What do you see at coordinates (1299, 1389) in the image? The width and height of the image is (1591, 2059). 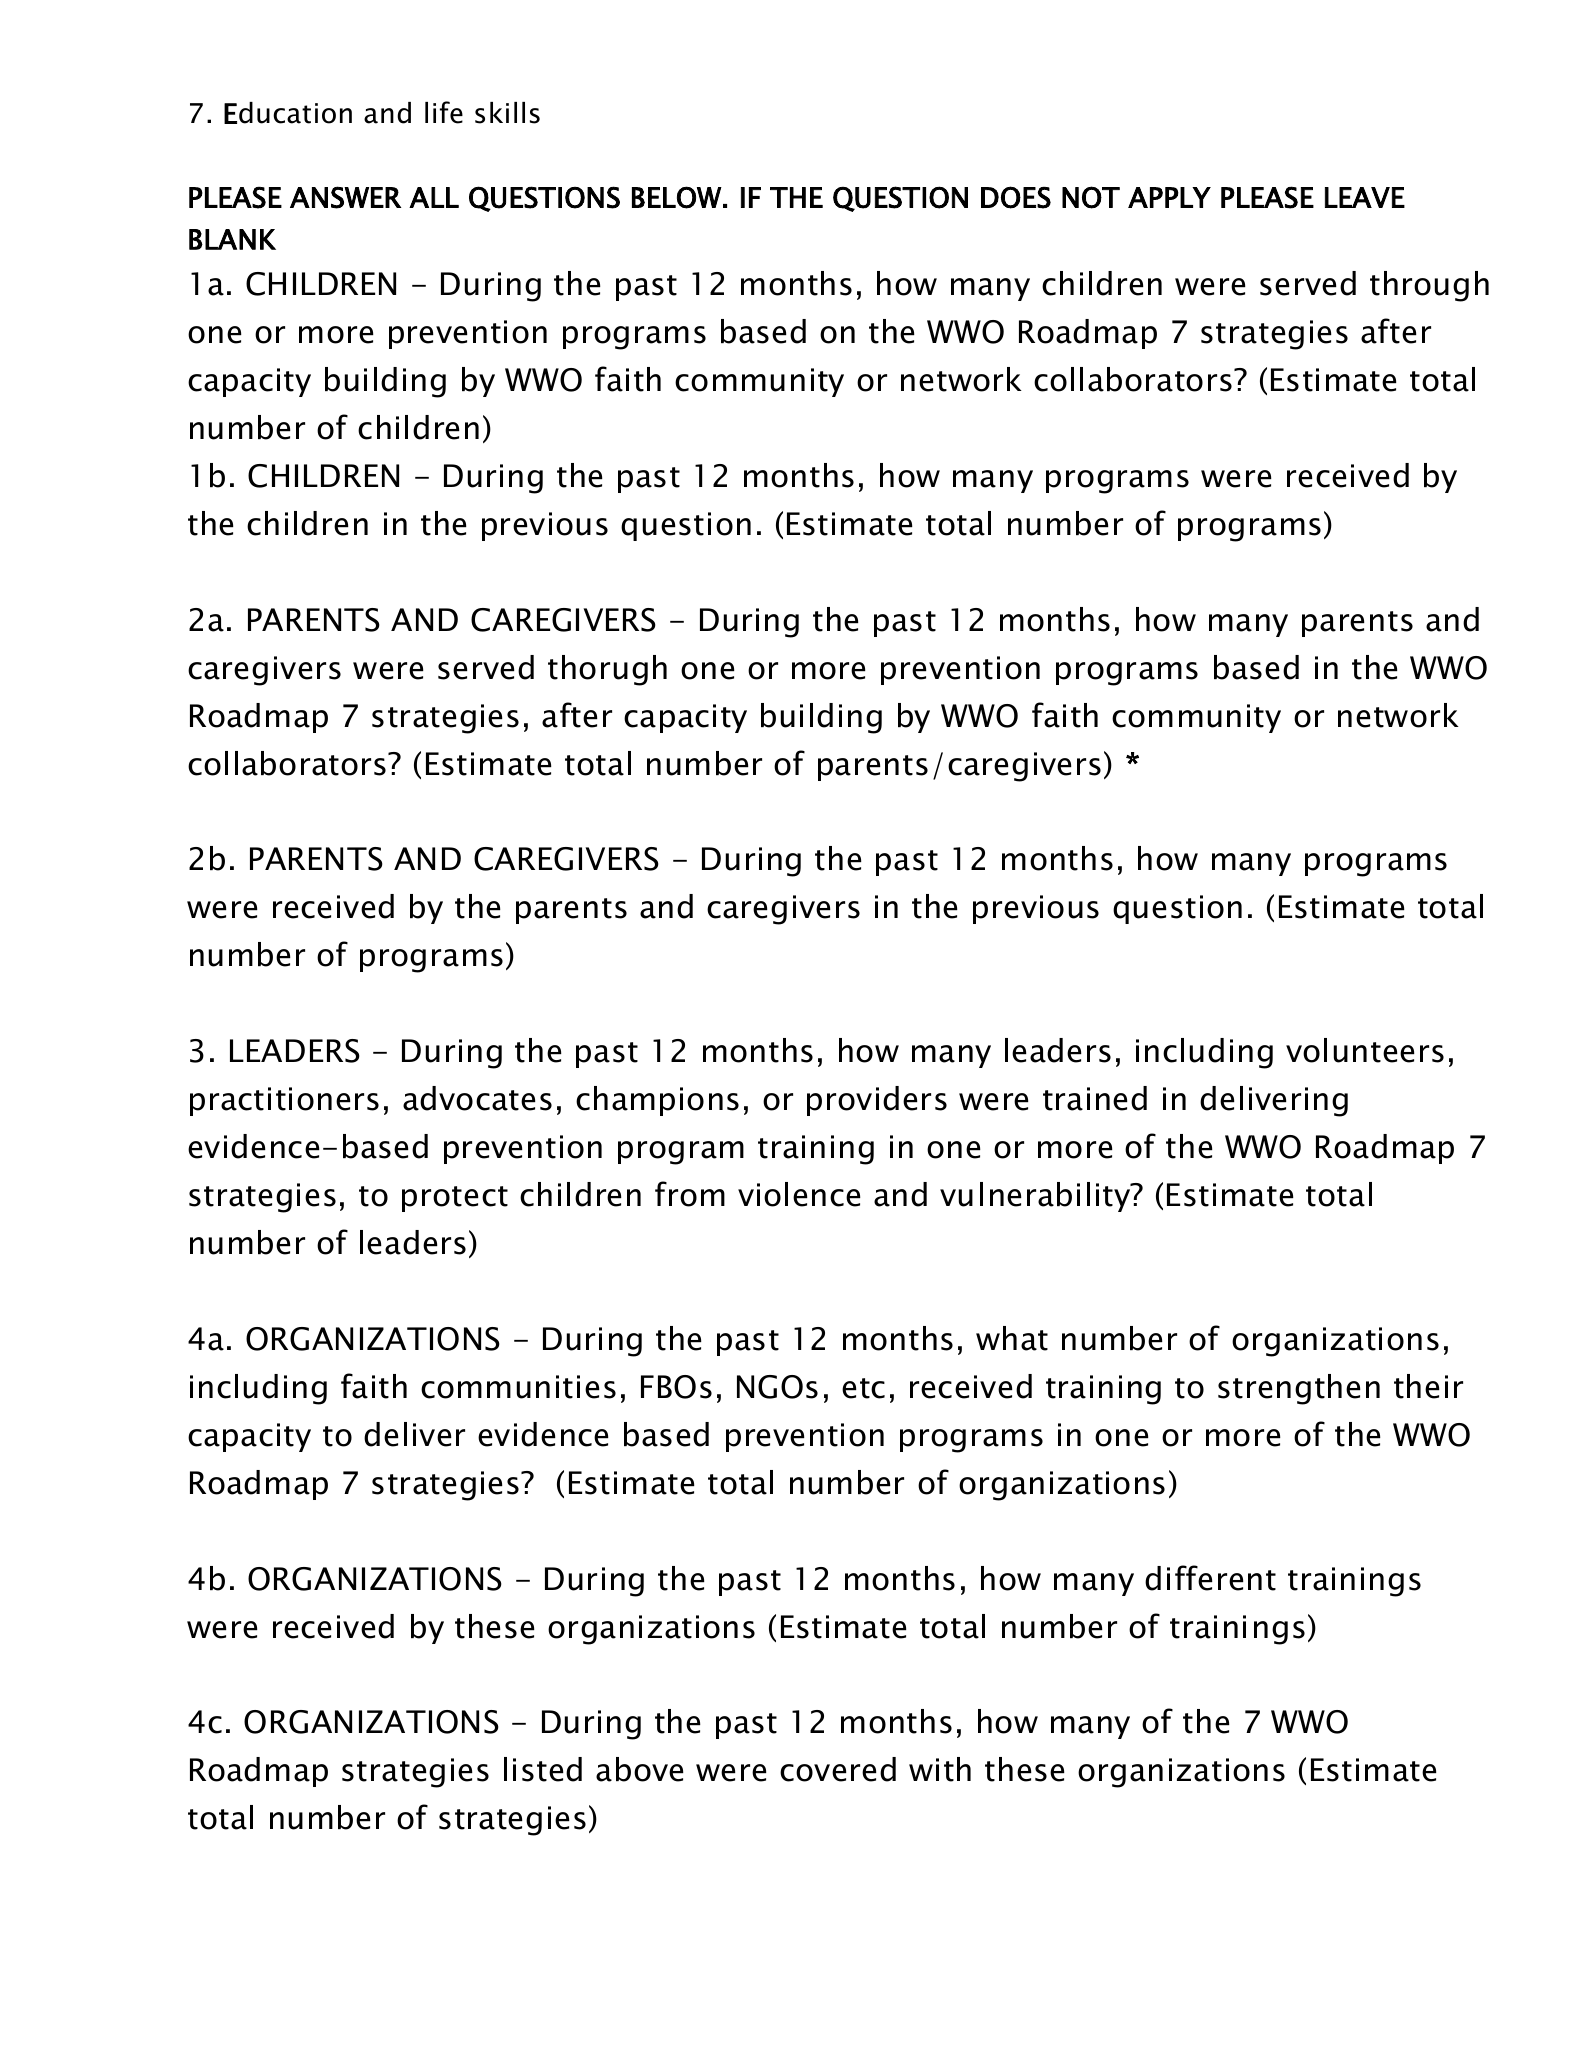 I see `strengthen` at bounding box center [1299, 1389].
